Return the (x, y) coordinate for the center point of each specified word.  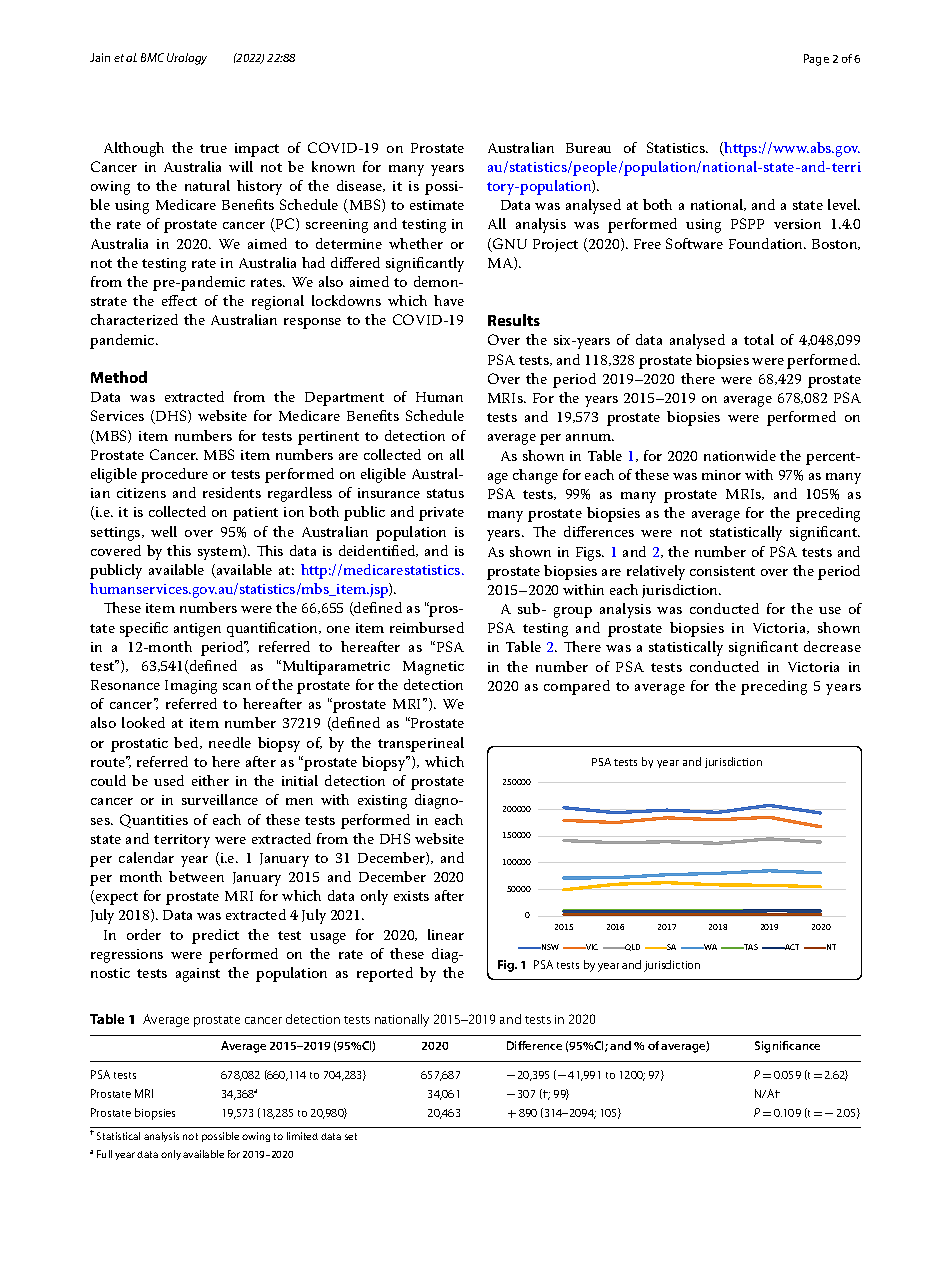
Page (816, 60)
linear (446, 934)
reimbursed (427, 627)
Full (104, 1154)
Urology (187, 59)
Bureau (588, 148)
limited (302, 1136)
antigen (197, 630)
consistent (722, 571)
